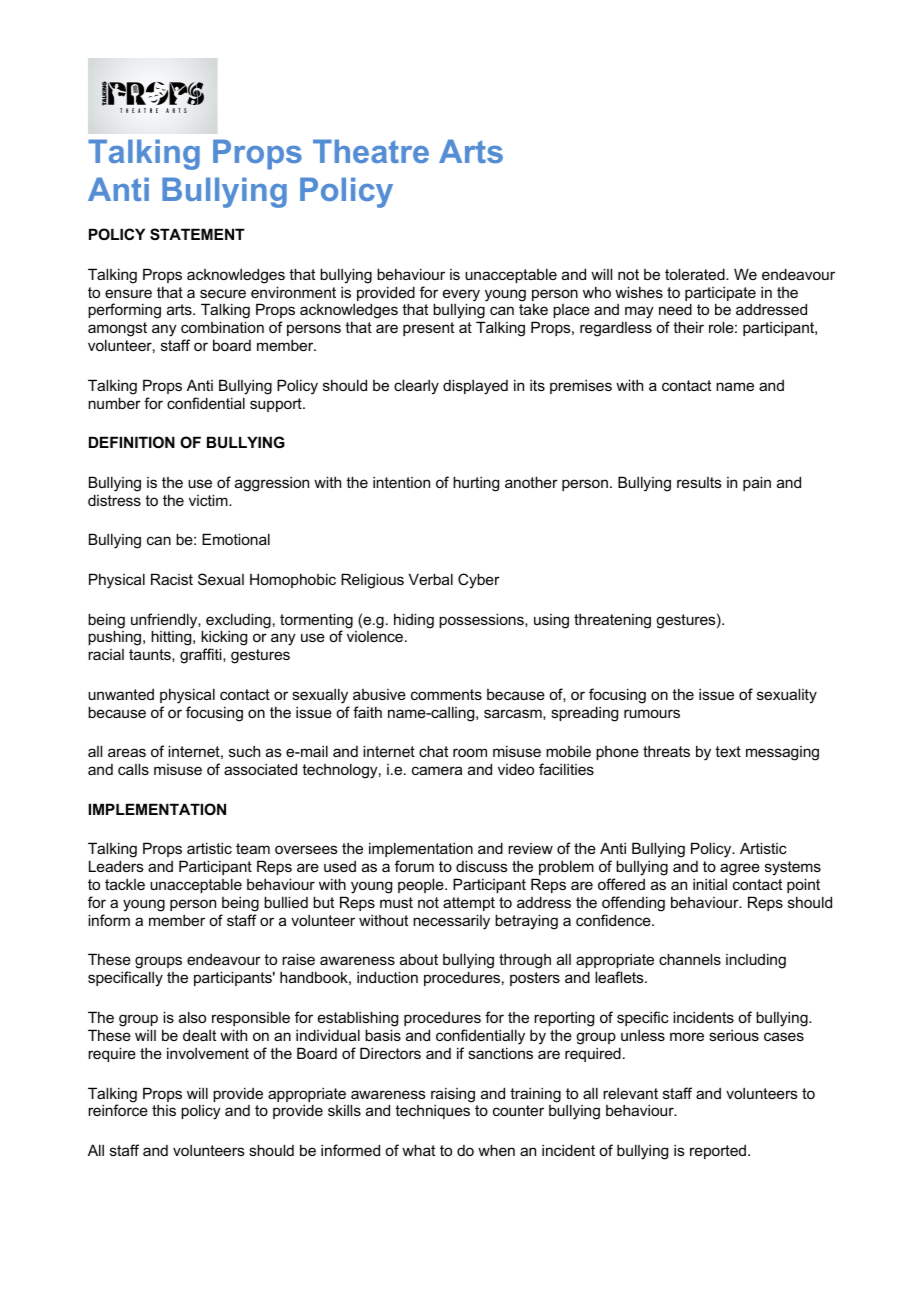 The height and width of the screenshot is (1308, 924). Describe the element at coordinates (133, 769) in the screenshot. I see `calls` at that location.
